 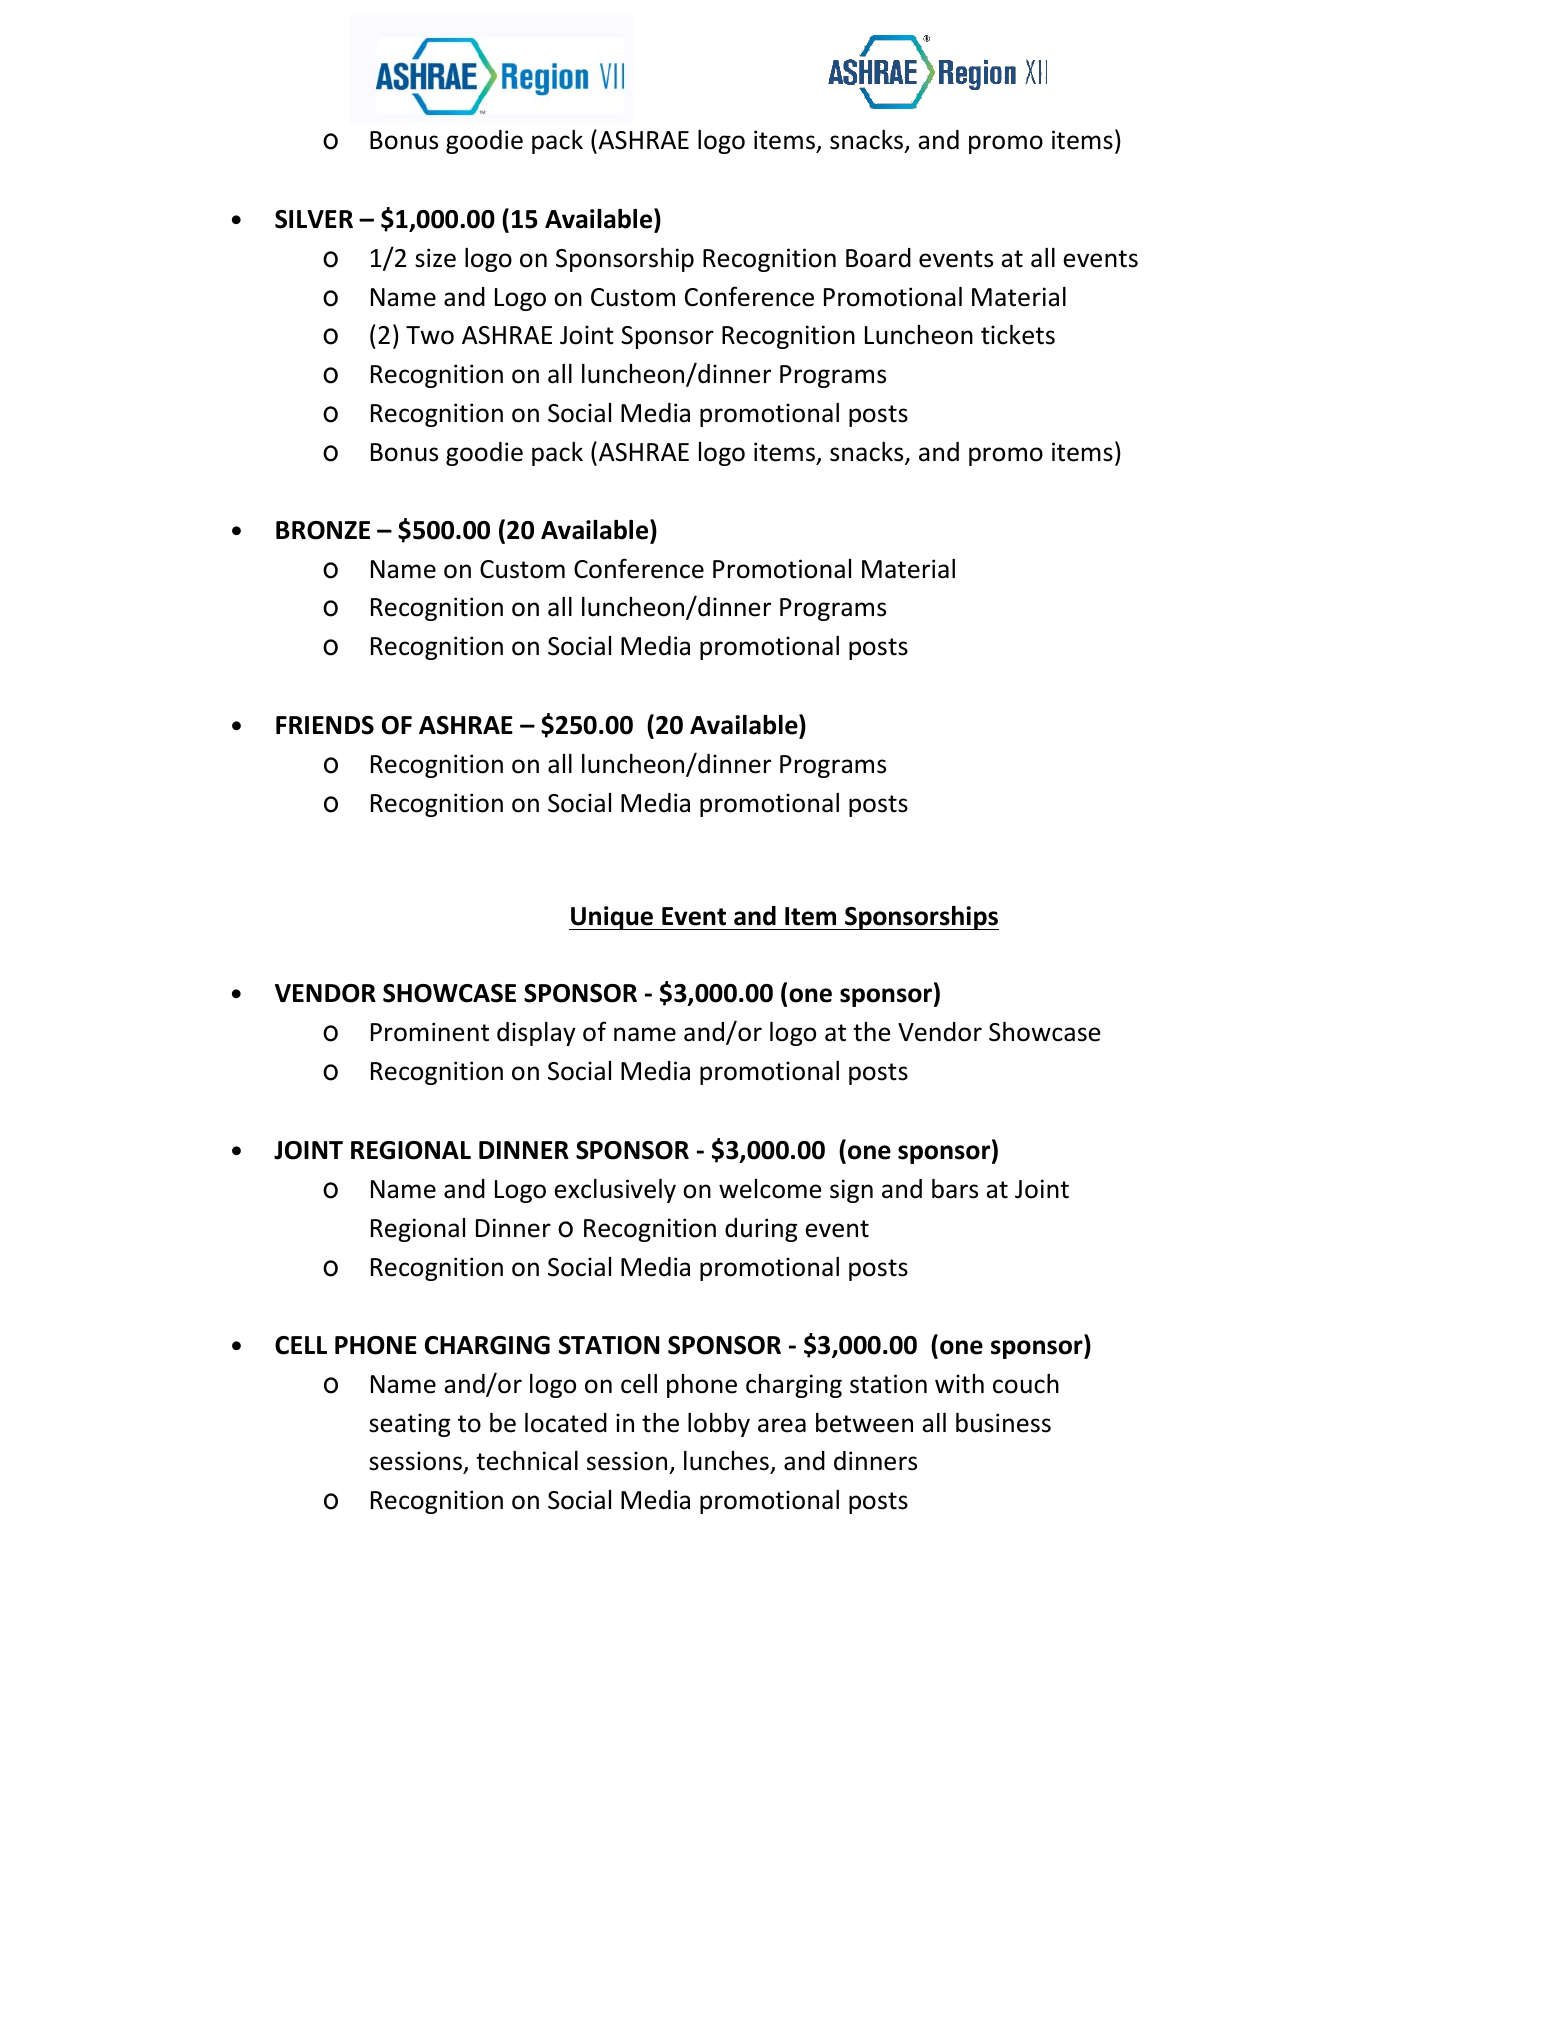 What do you see at coordinates (430, 335) in the image?
I see `Two` at bounding box center [430, 335].
